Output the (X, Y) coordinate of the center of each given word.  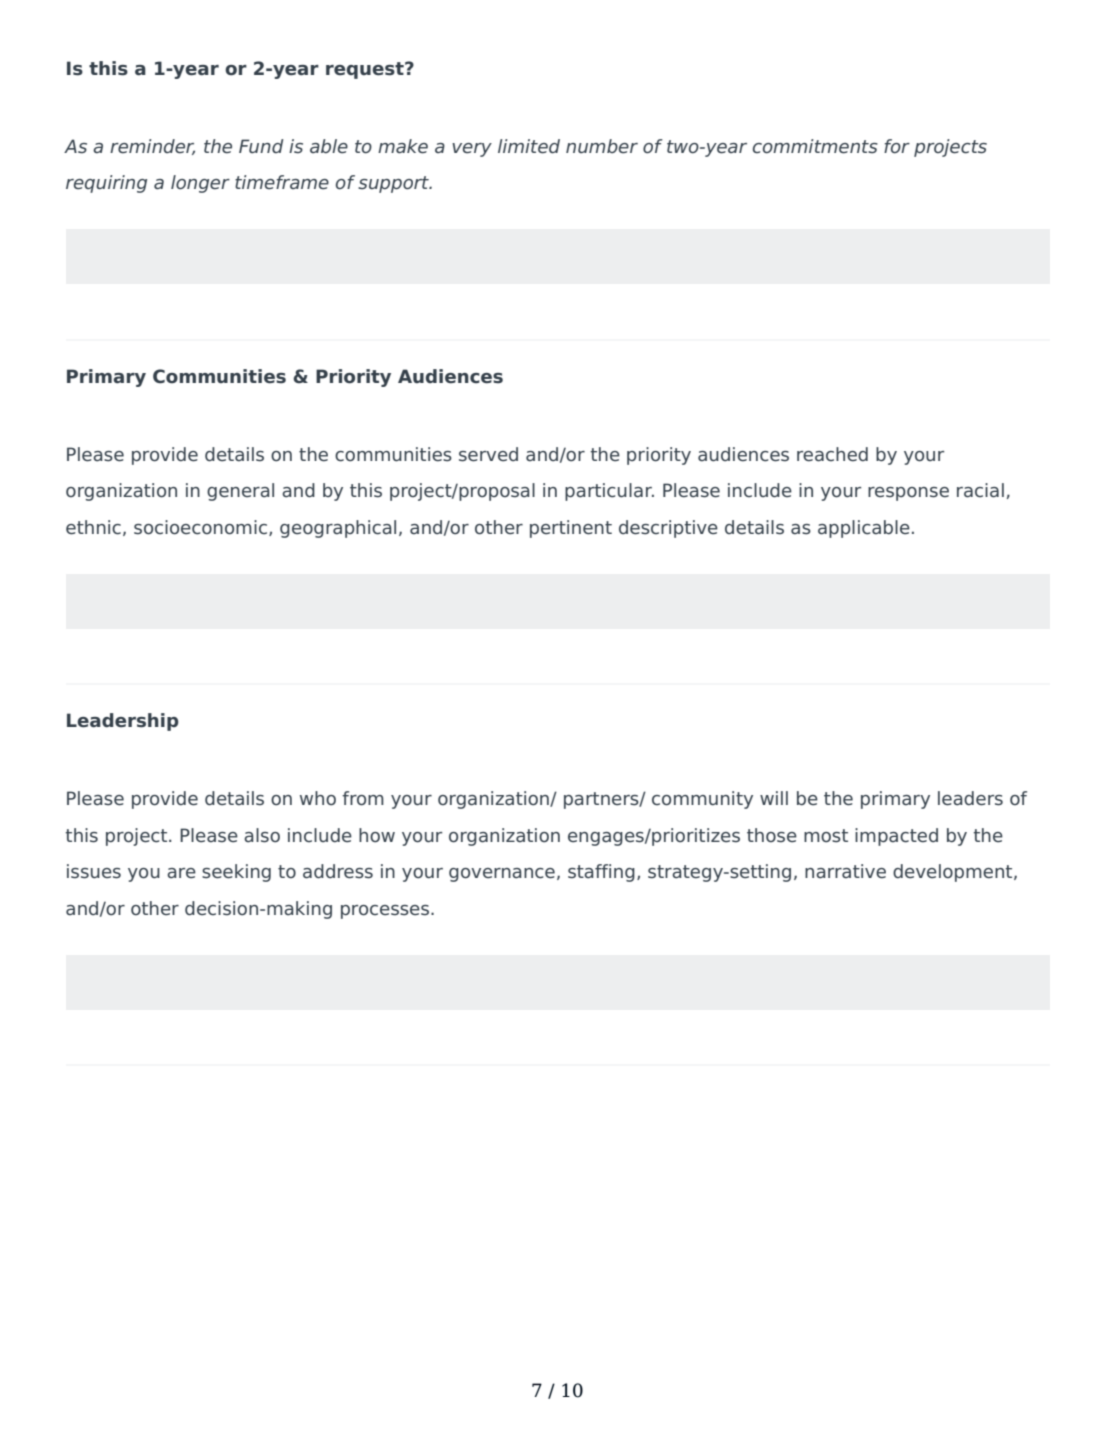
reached (832, 454)
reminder (152, 147)
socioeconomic (200, 527)
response (908, 494)
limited (529, 146)
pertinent (571, 529)
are (181, 873)
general (240, 492)
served (488, 454)
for (897, 146)
